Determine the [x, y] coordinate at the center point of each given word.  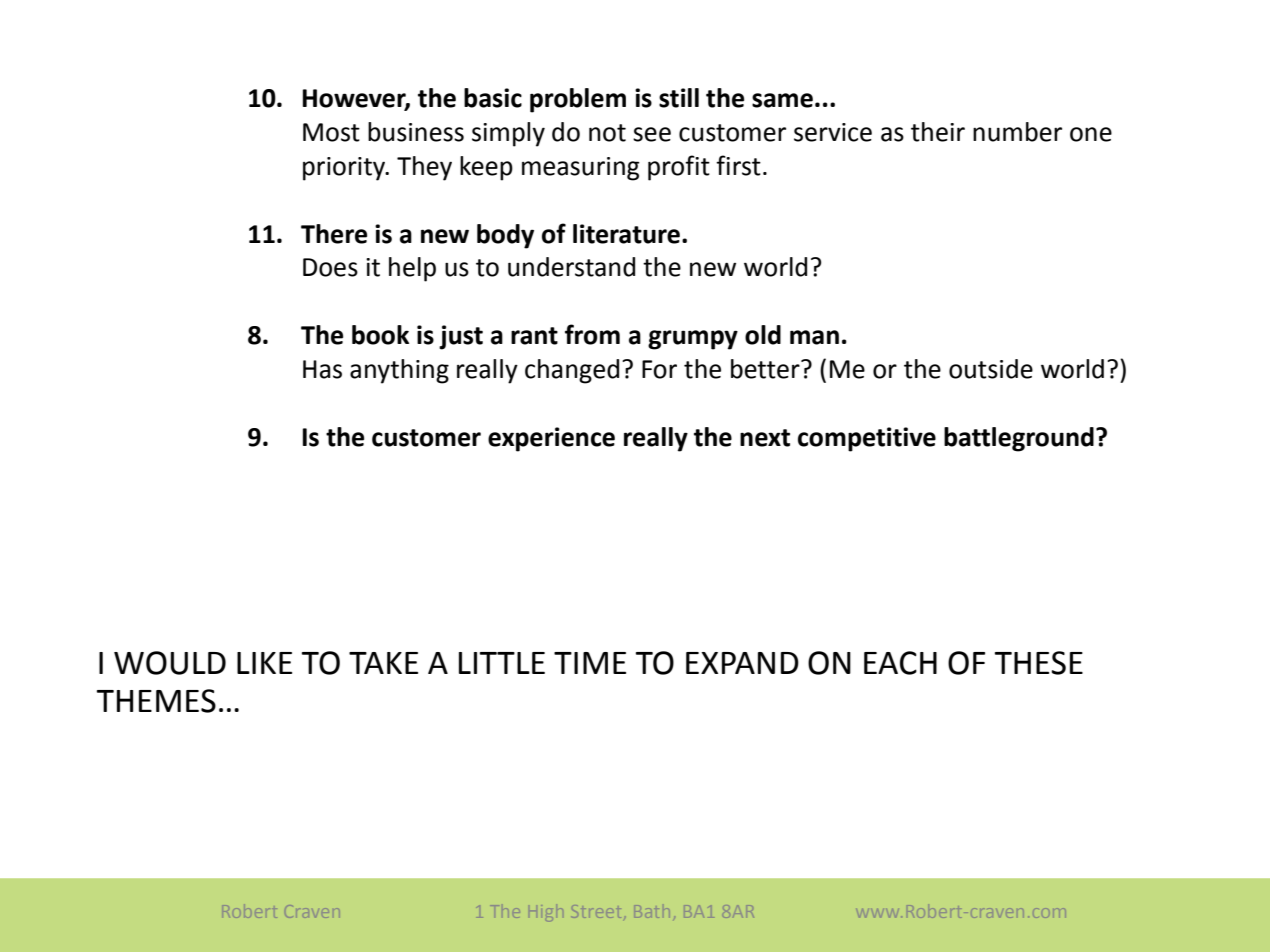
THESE [1039, 663]
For [659, 369]
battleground [1019, 439]
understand [571, 267]
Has [322, 369]
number [1017, 132]
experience [551, 439]
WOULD [170, 663]
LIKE [264, 663]
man [814, 337]
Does [330, 267]
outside [991, 369]
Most [331, 132]
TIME [590, 663]
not [607, 133]
